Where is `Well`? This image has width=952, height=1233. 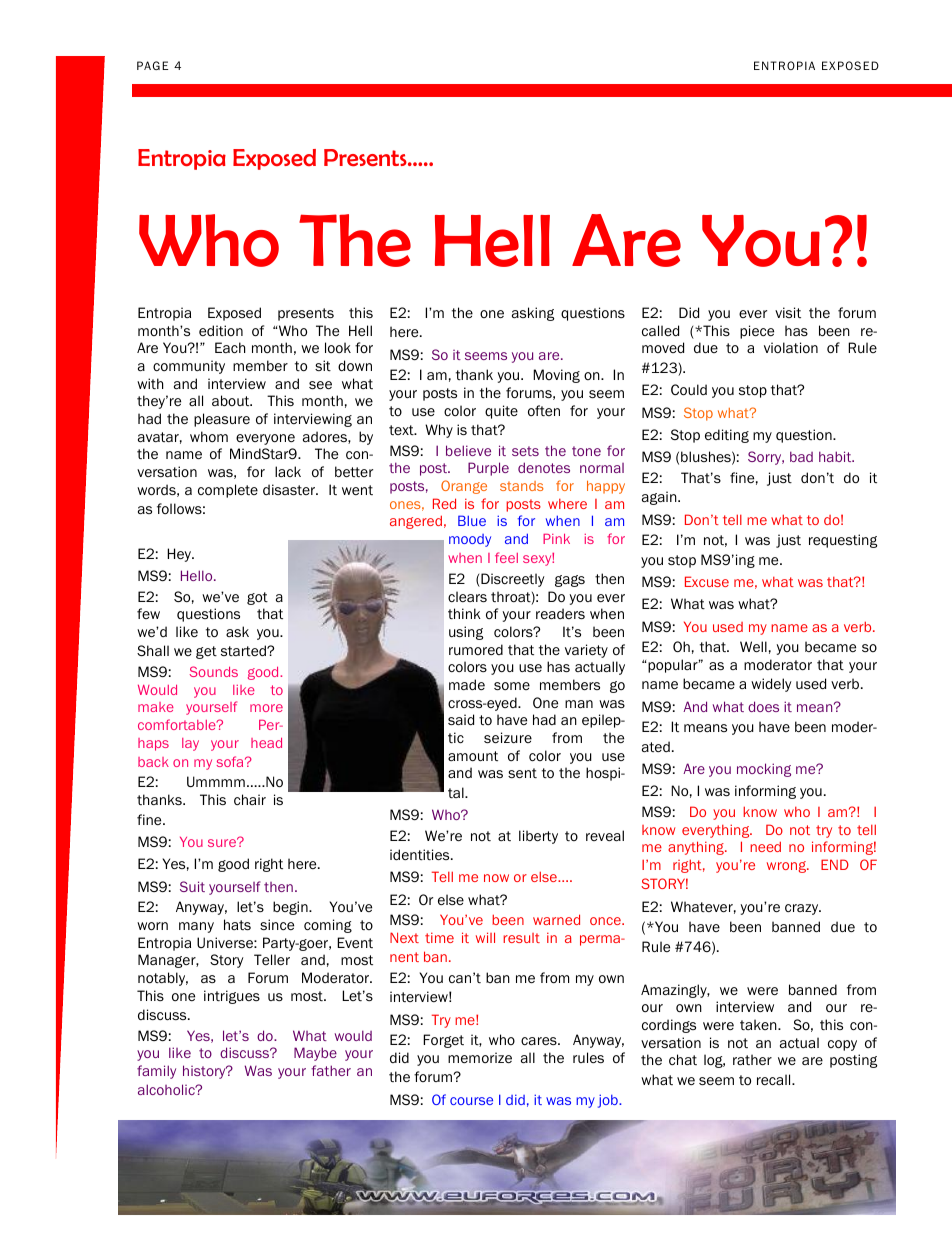
Well is located at coordinates (753, 647).
